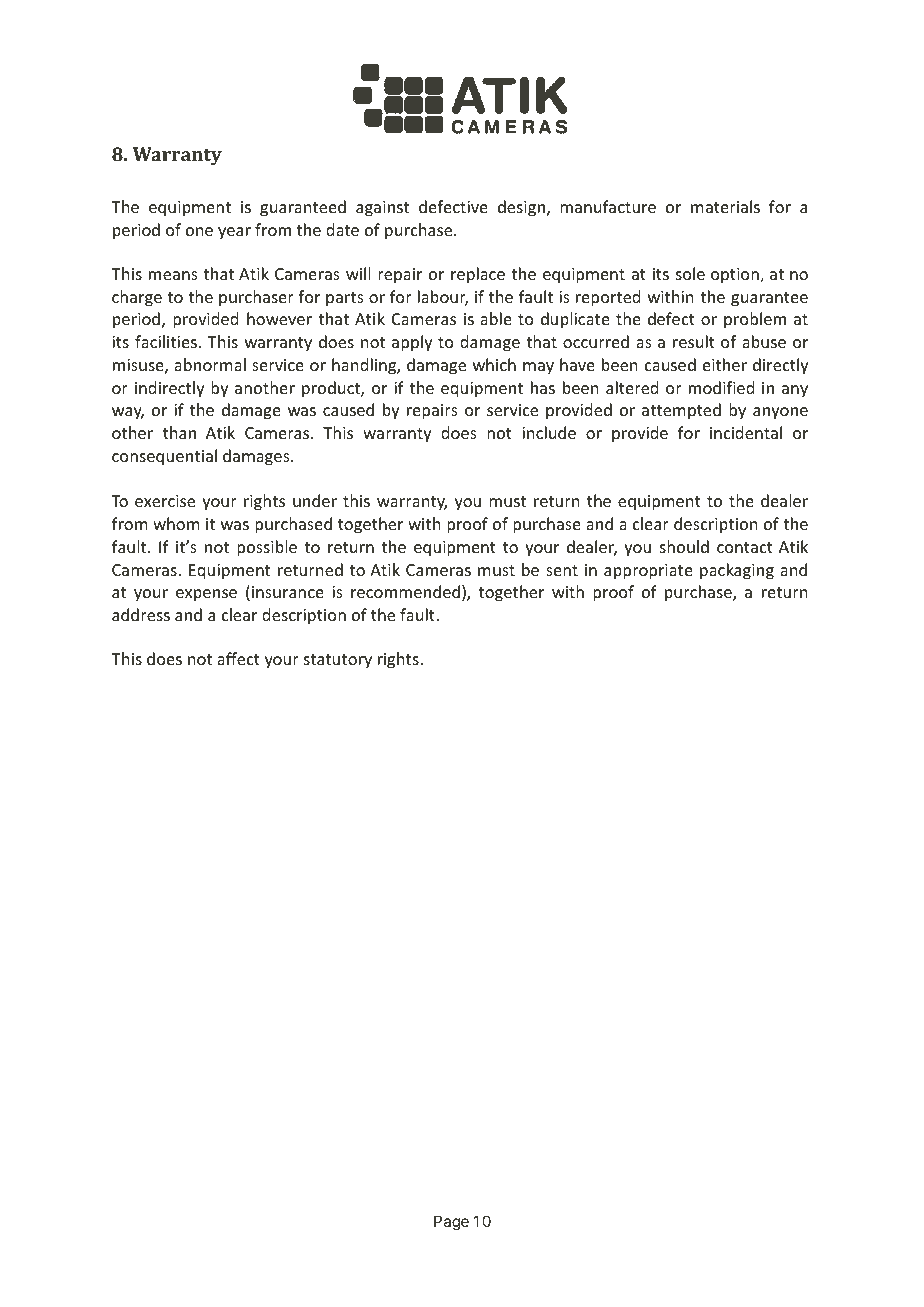 This screenshot has height=1307, width=924. What do you see at coordinates (725, 206) in the screenshot?
I see `materials` at bounding box center [725, 206].
